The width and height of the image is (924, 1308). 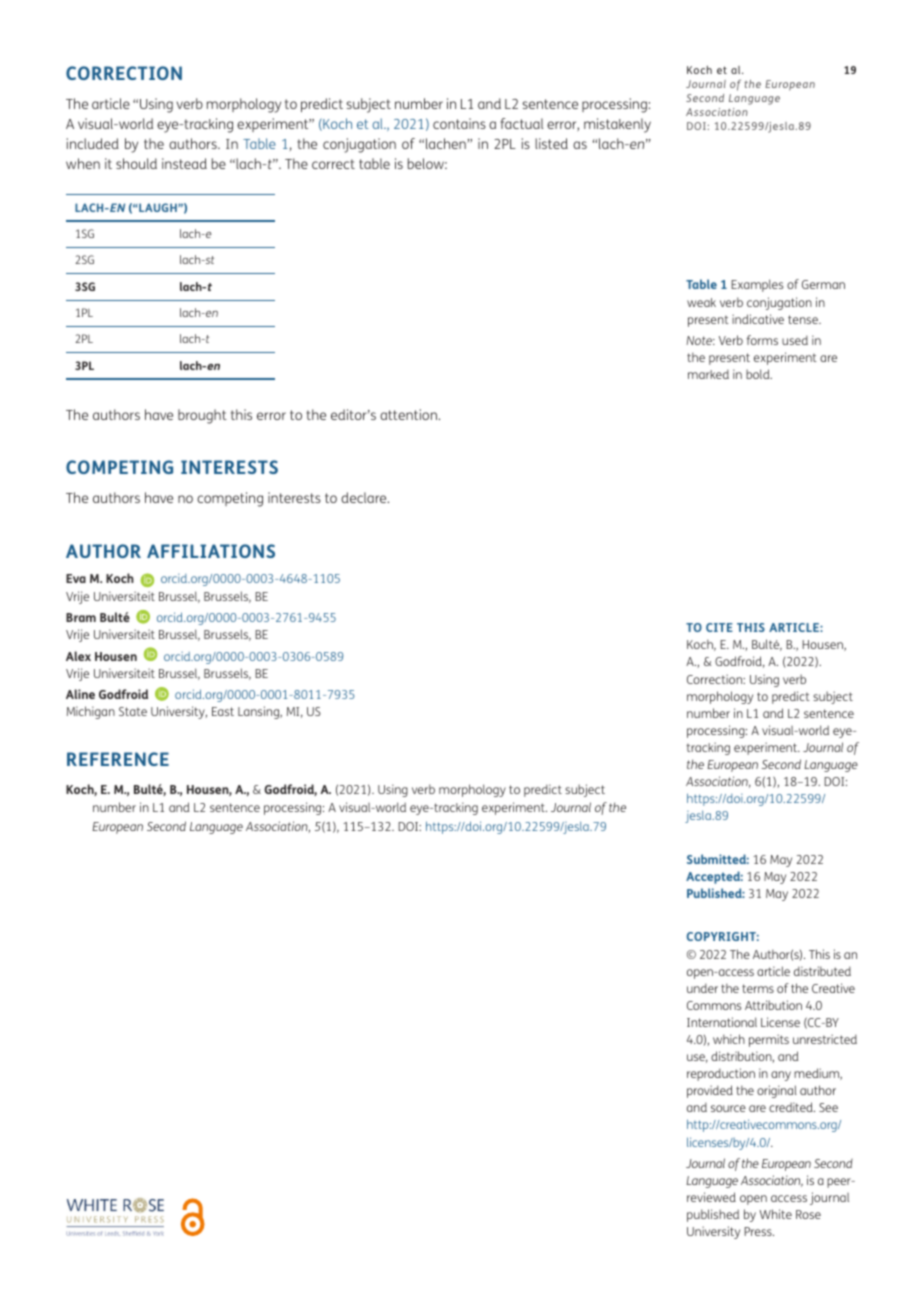 What do you see at coordinates (759, 374) in the image?
I see `bold` at bounding box center [759, 374].
